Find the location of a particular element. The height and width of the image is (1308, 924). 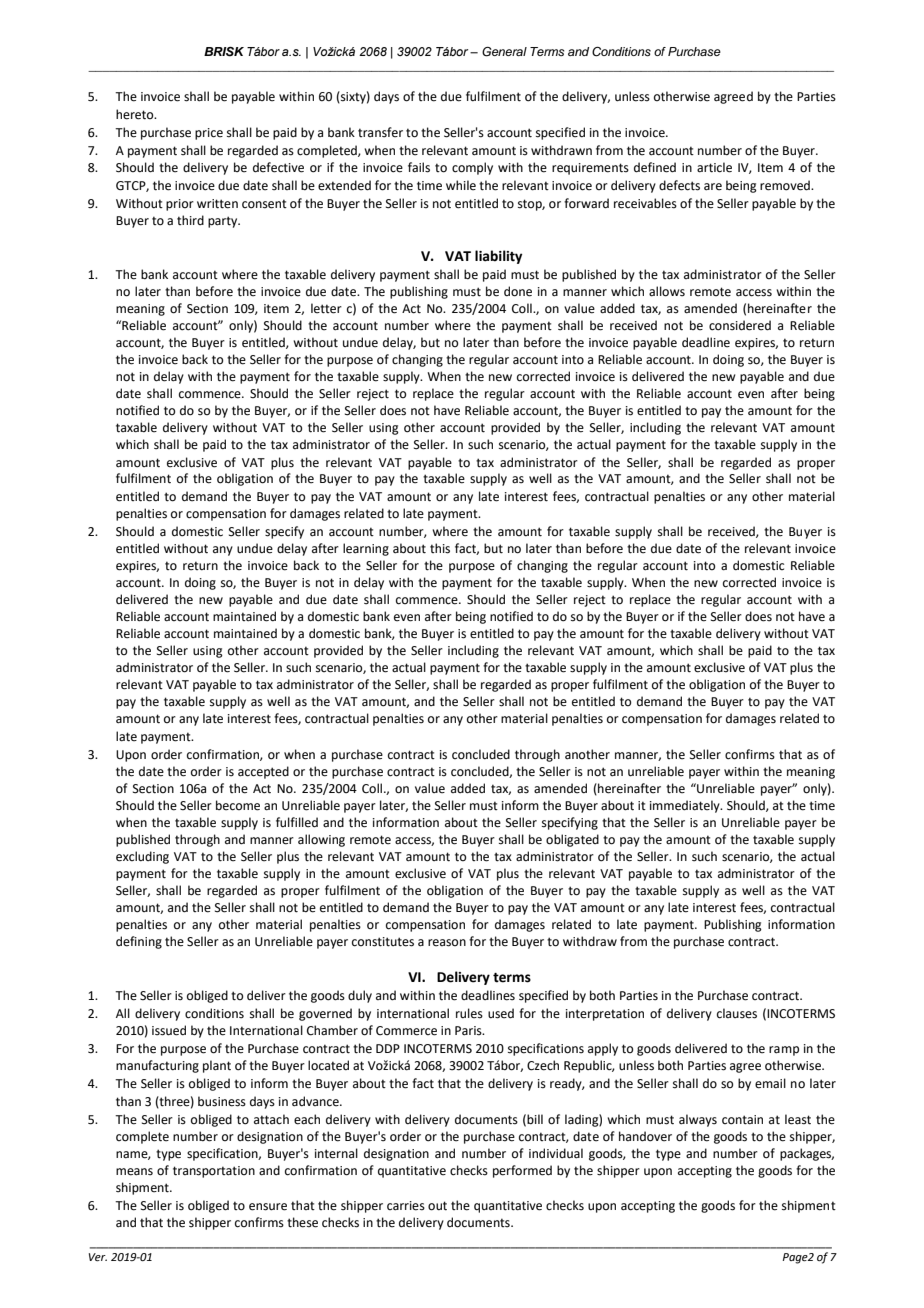

performed is located at coordinates (522, 1171).
